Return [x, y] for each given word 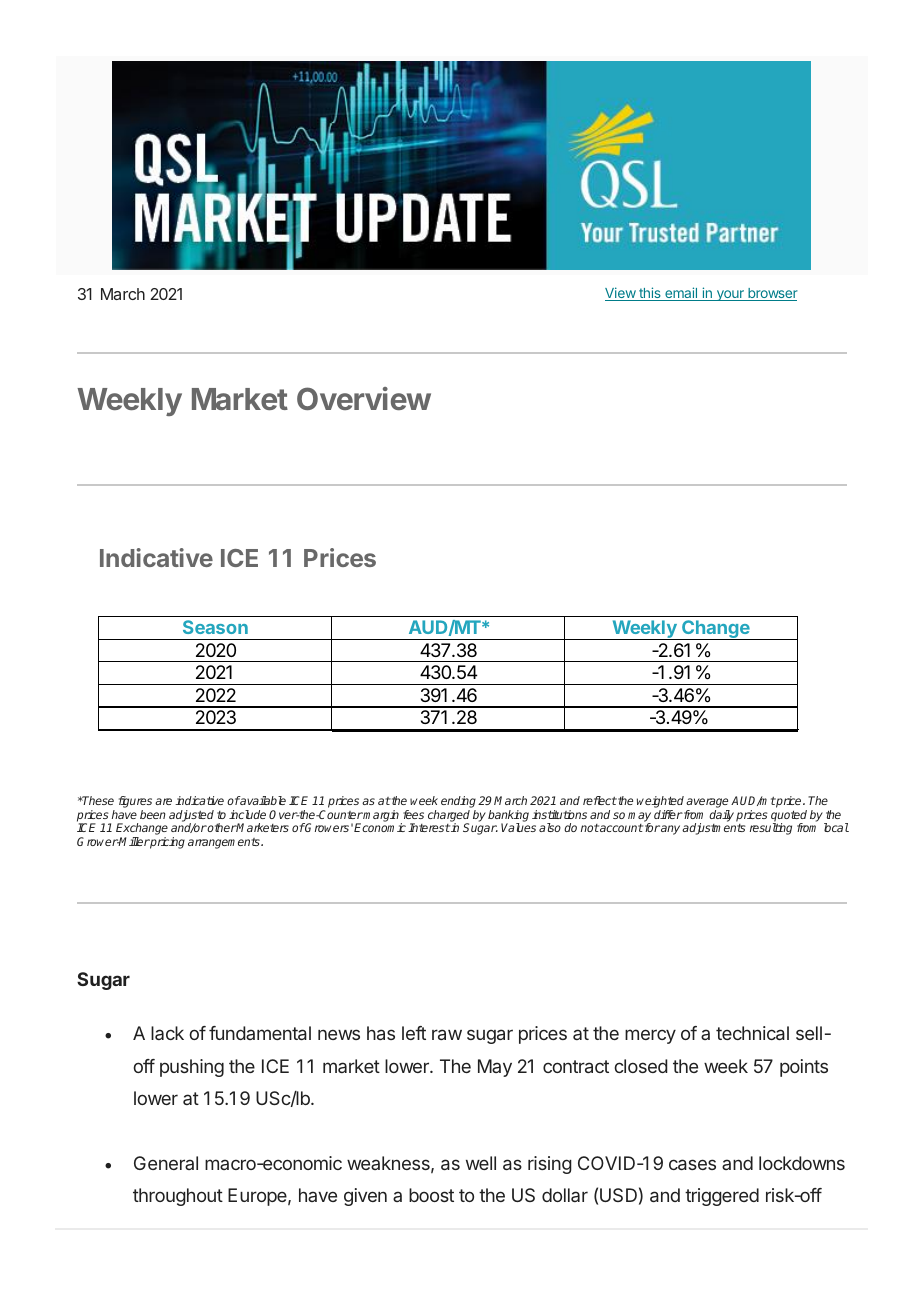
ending [458, 803]
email [681, 294]
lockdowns [802, 1163]
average [708, 804]
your [730, 295]
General [166, 1163]
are [163, 801]
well [481, 1163]
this [650, 294]
